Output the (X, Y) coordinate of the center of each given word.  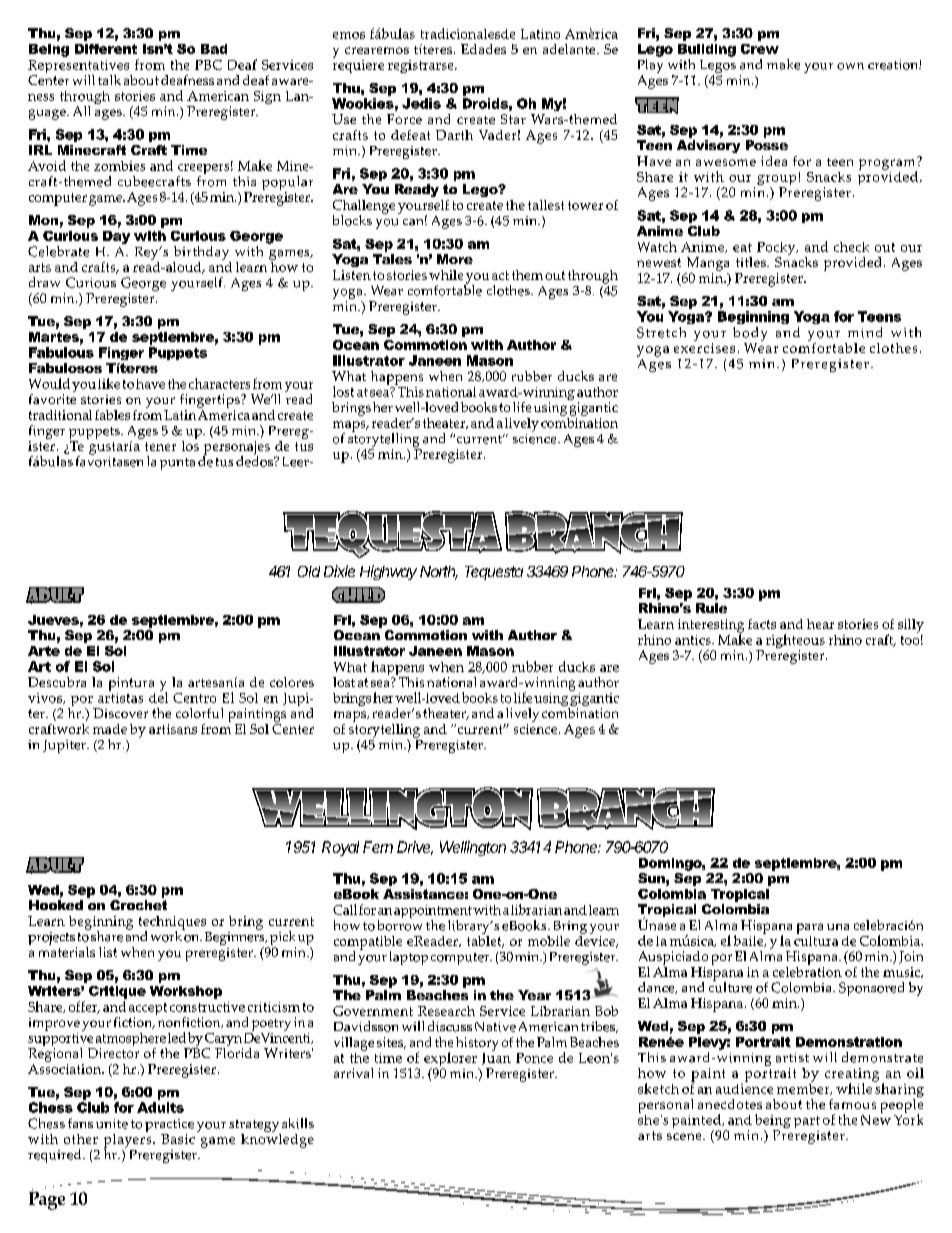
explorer (451, 1060)
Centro (194, 698)
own (850, 66)
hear (820, 624)
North (439, 573)
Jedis (421, 103)
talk (109, 80)
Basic (178, 1139)
